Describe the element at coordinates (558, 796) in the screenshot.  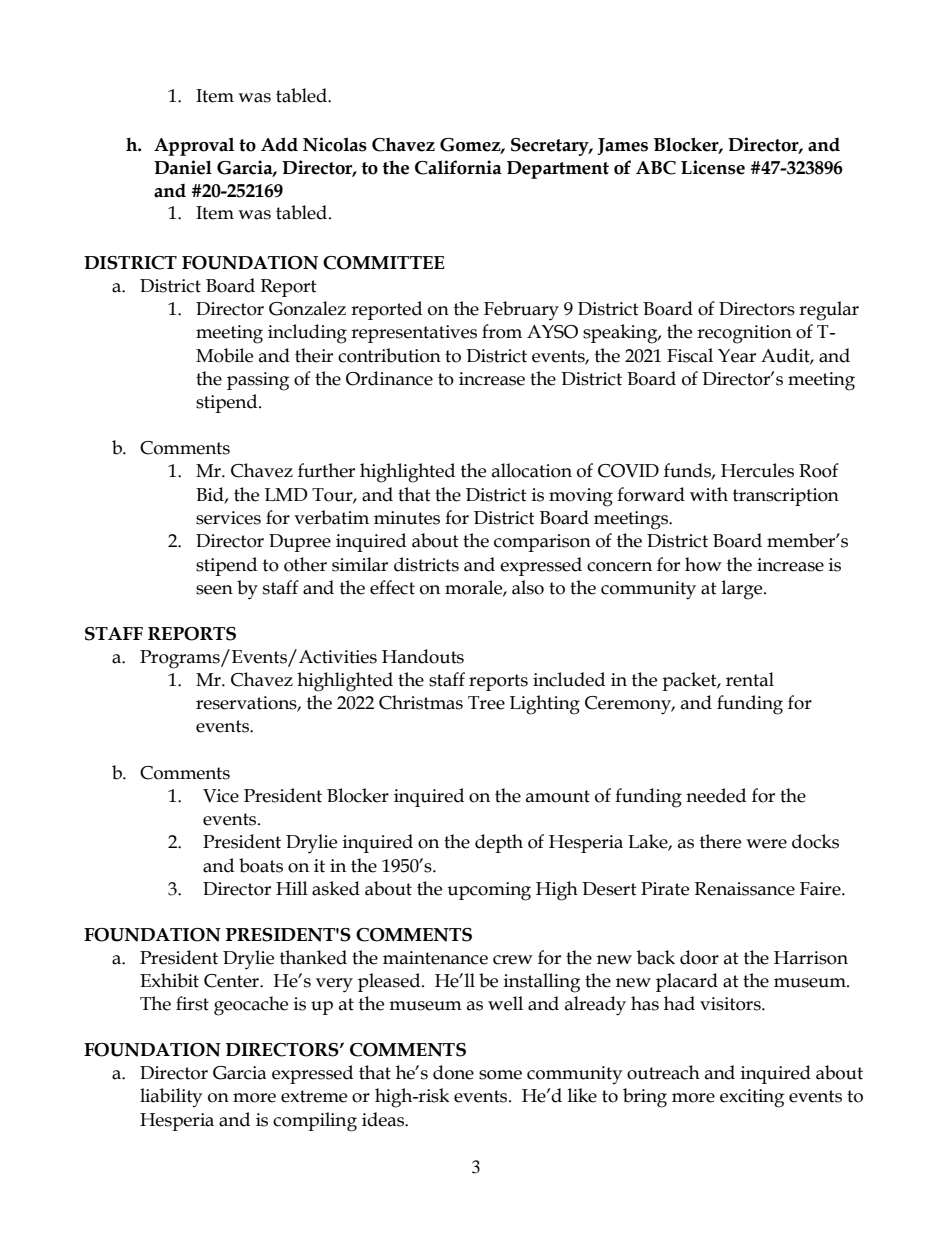
I see `amount` at that location.
